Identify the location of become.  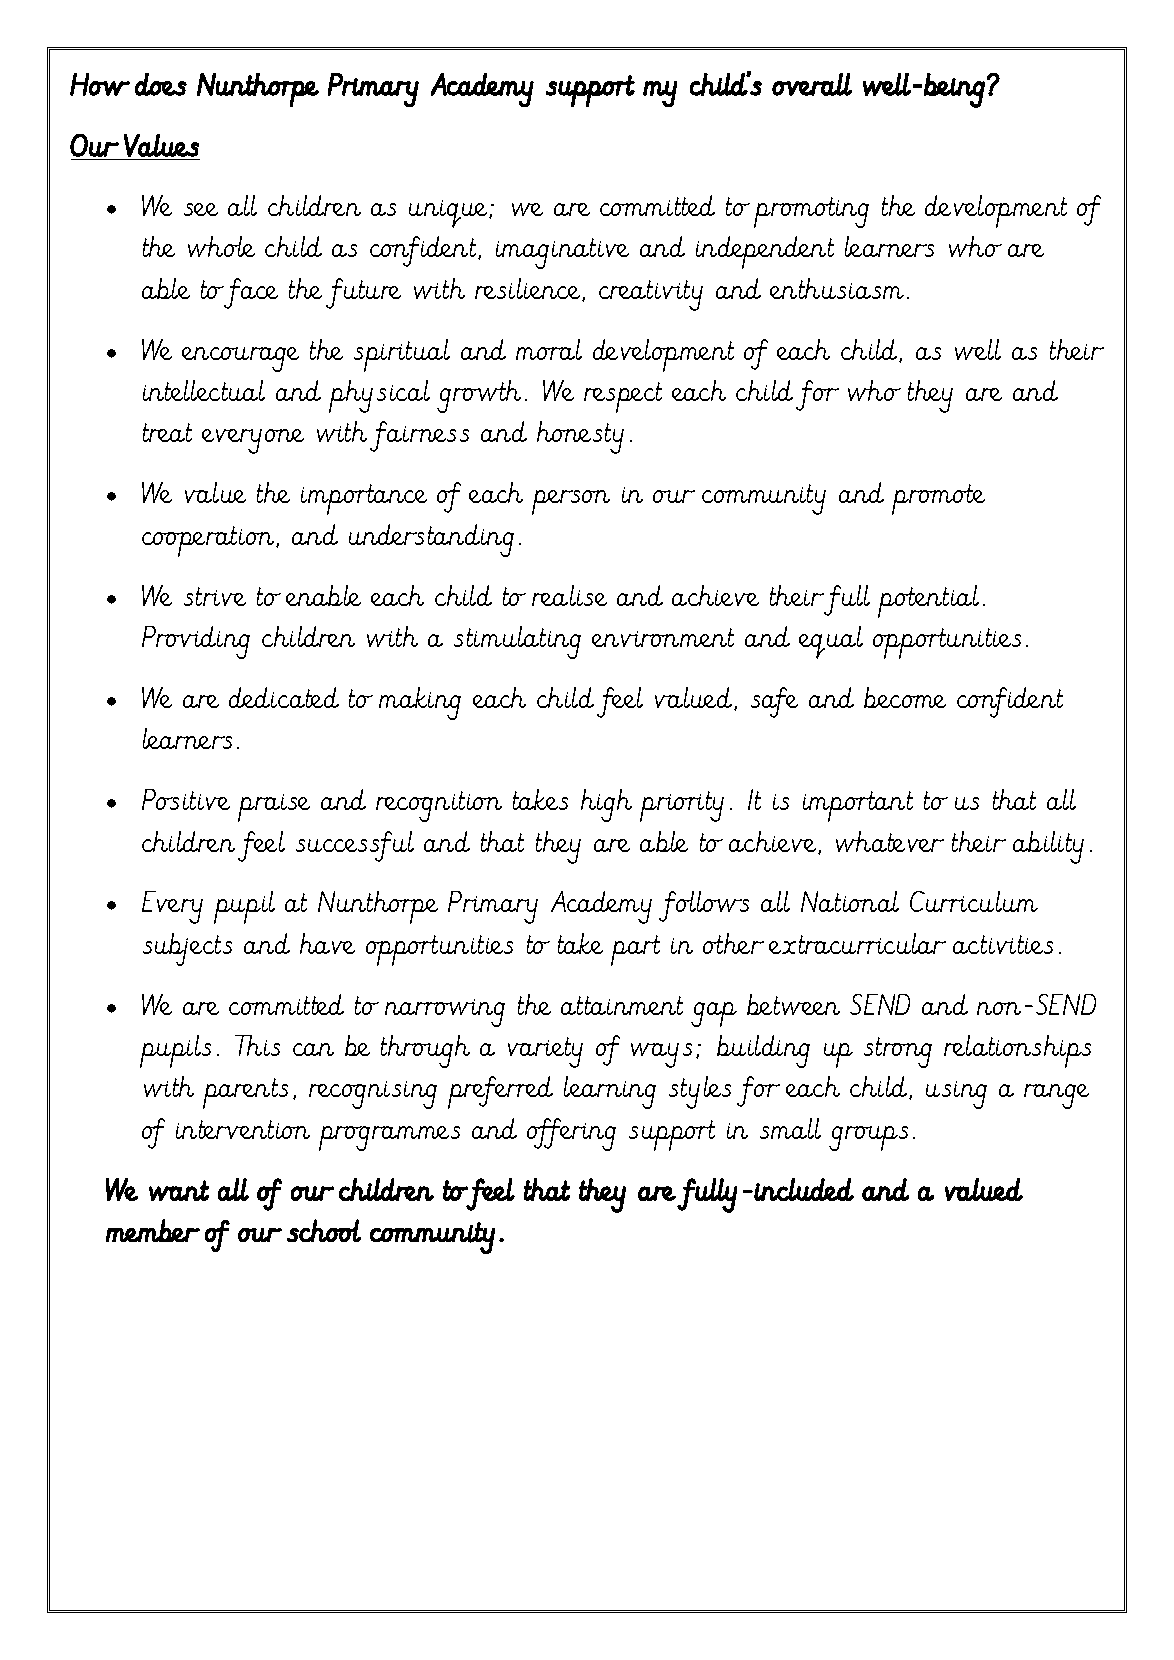
(905, 697).
